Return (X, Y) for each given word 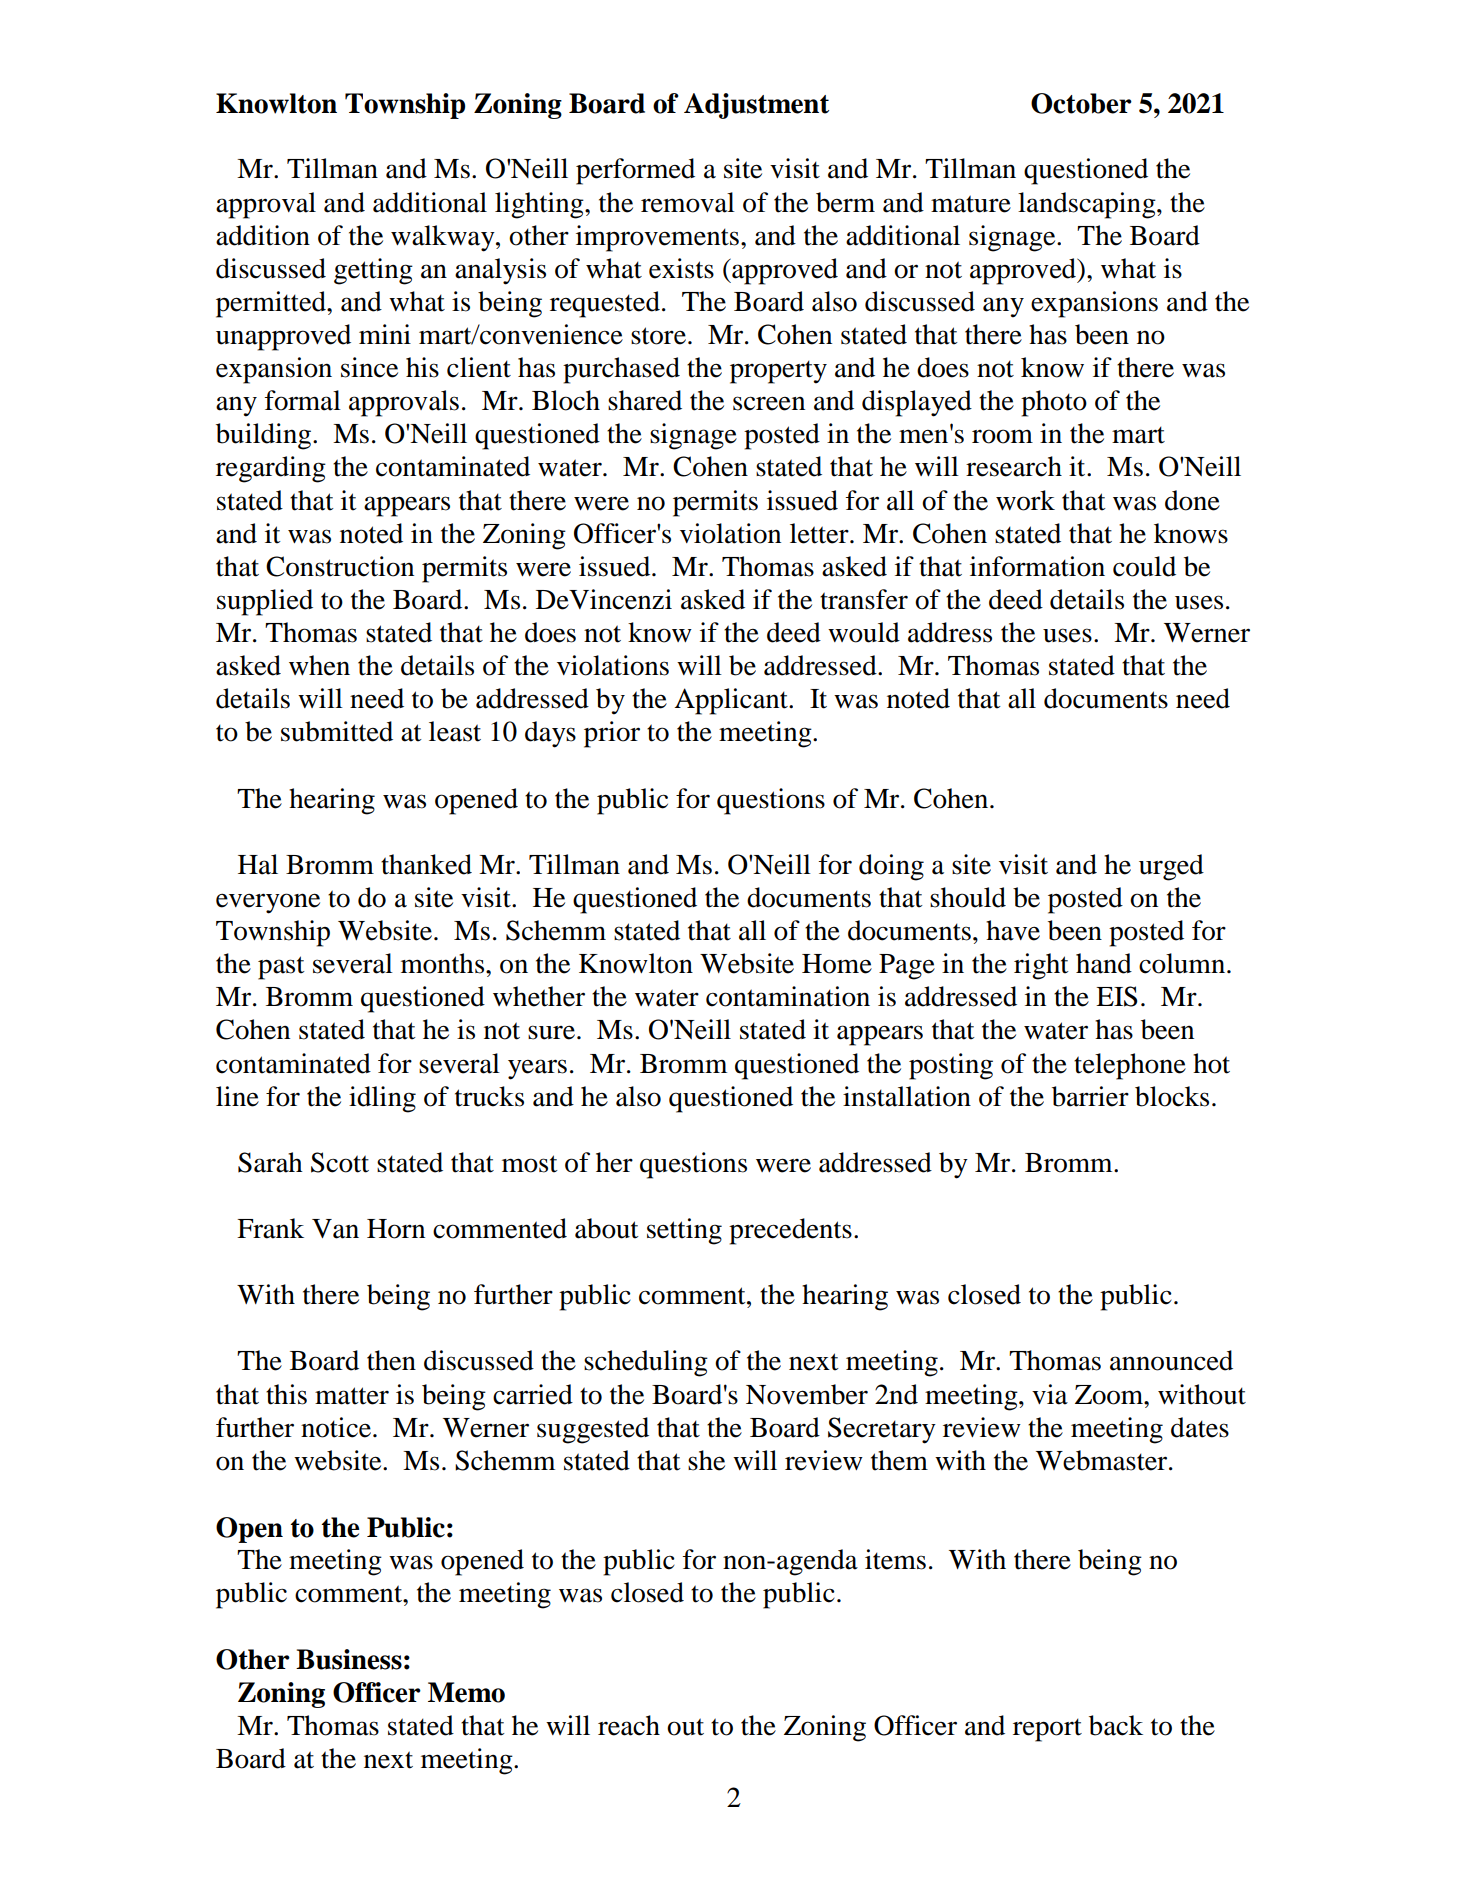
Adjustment (756, 106)
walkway (444, 238)
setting (684, 1231)
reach (629, 1725)
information (1037, 566)
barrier (1090, 1096)
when (319, 665)
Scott (340, 1162)
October (1081, 103)
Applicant (732, 701)
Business (349, 1659)
